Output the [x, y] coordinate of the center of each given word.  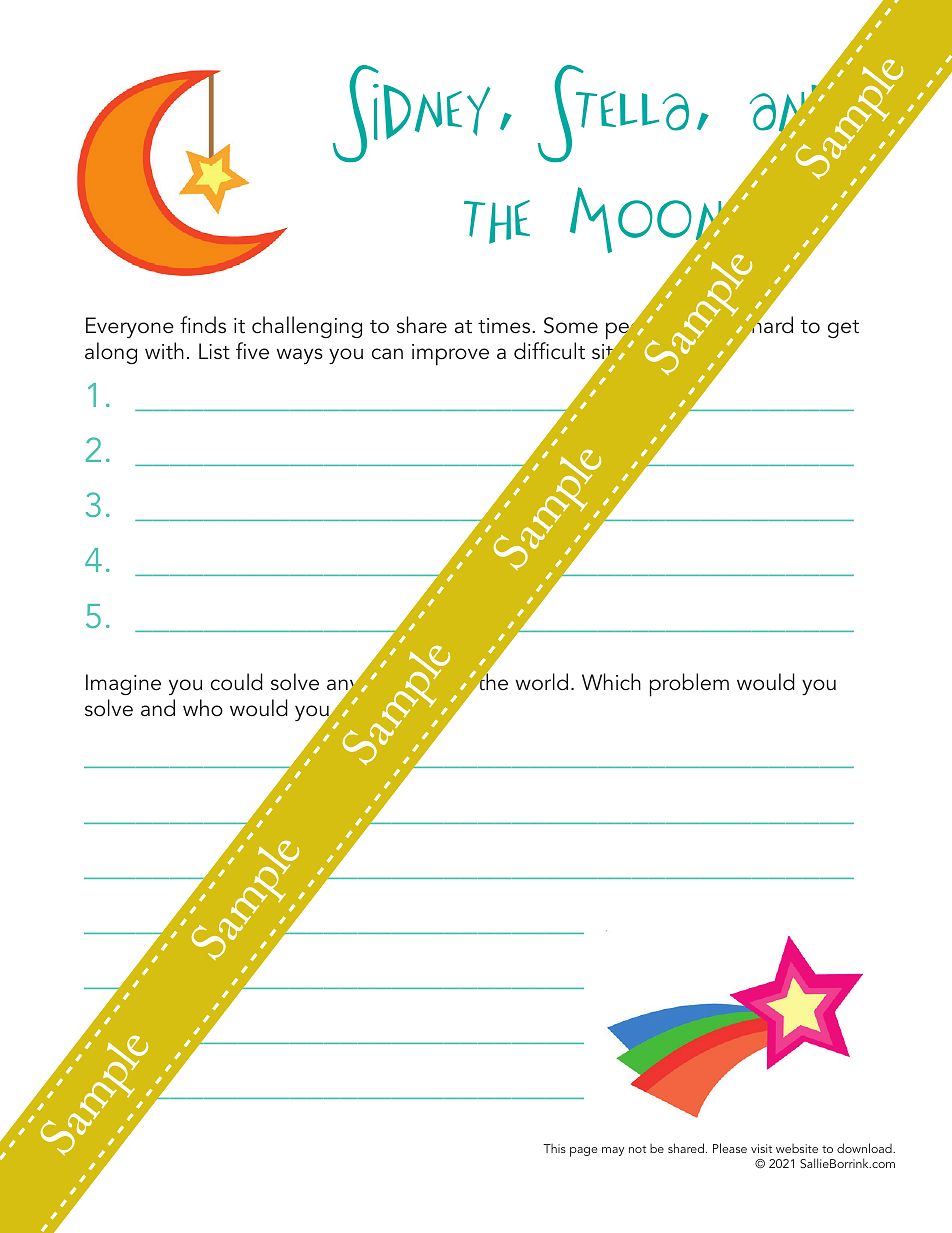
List [214, 351]
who [203, 708]
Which [611, 682]
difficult [549, 351]
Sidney [411, 113]
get [843, 329]
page [584, 1152]
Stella [613, 113]
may [613, 1151]
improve [450, 355]
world [542, 682]
